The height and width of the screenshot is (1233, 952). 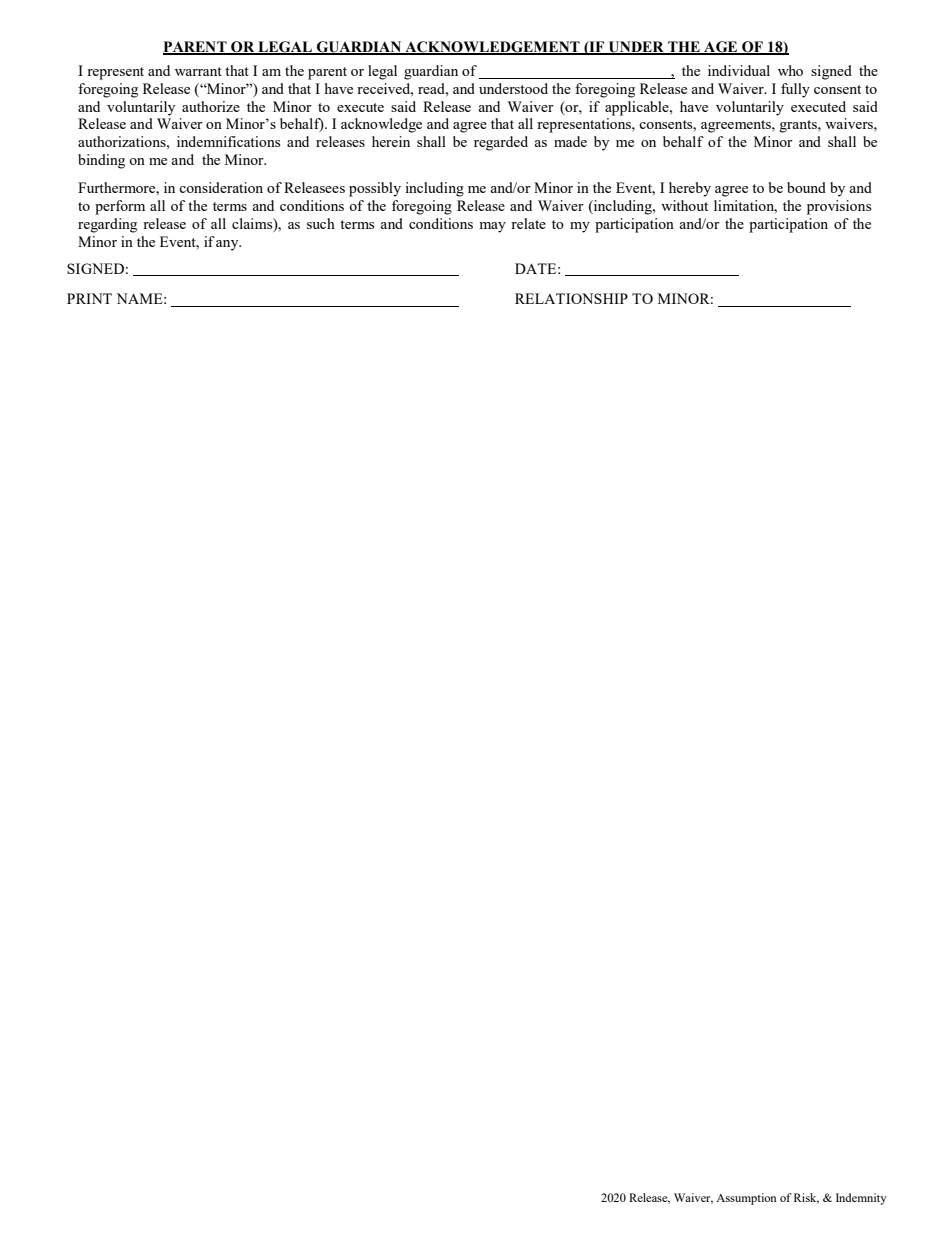 I want to click on Indemnity, so click(x=861, y=1199).
